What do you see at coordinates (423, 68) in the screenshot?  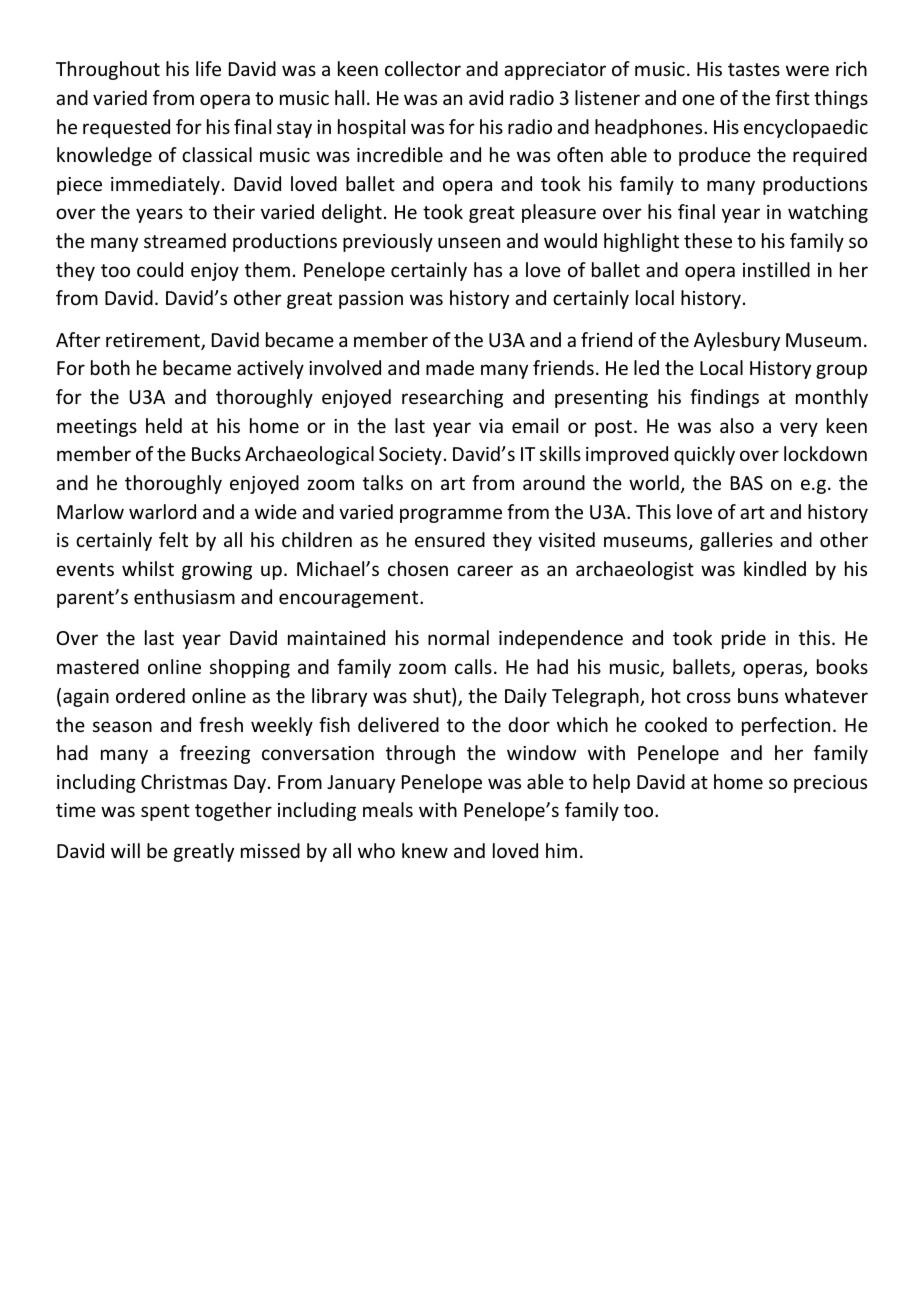 I see `collector` at bounding box center [423, 68].
